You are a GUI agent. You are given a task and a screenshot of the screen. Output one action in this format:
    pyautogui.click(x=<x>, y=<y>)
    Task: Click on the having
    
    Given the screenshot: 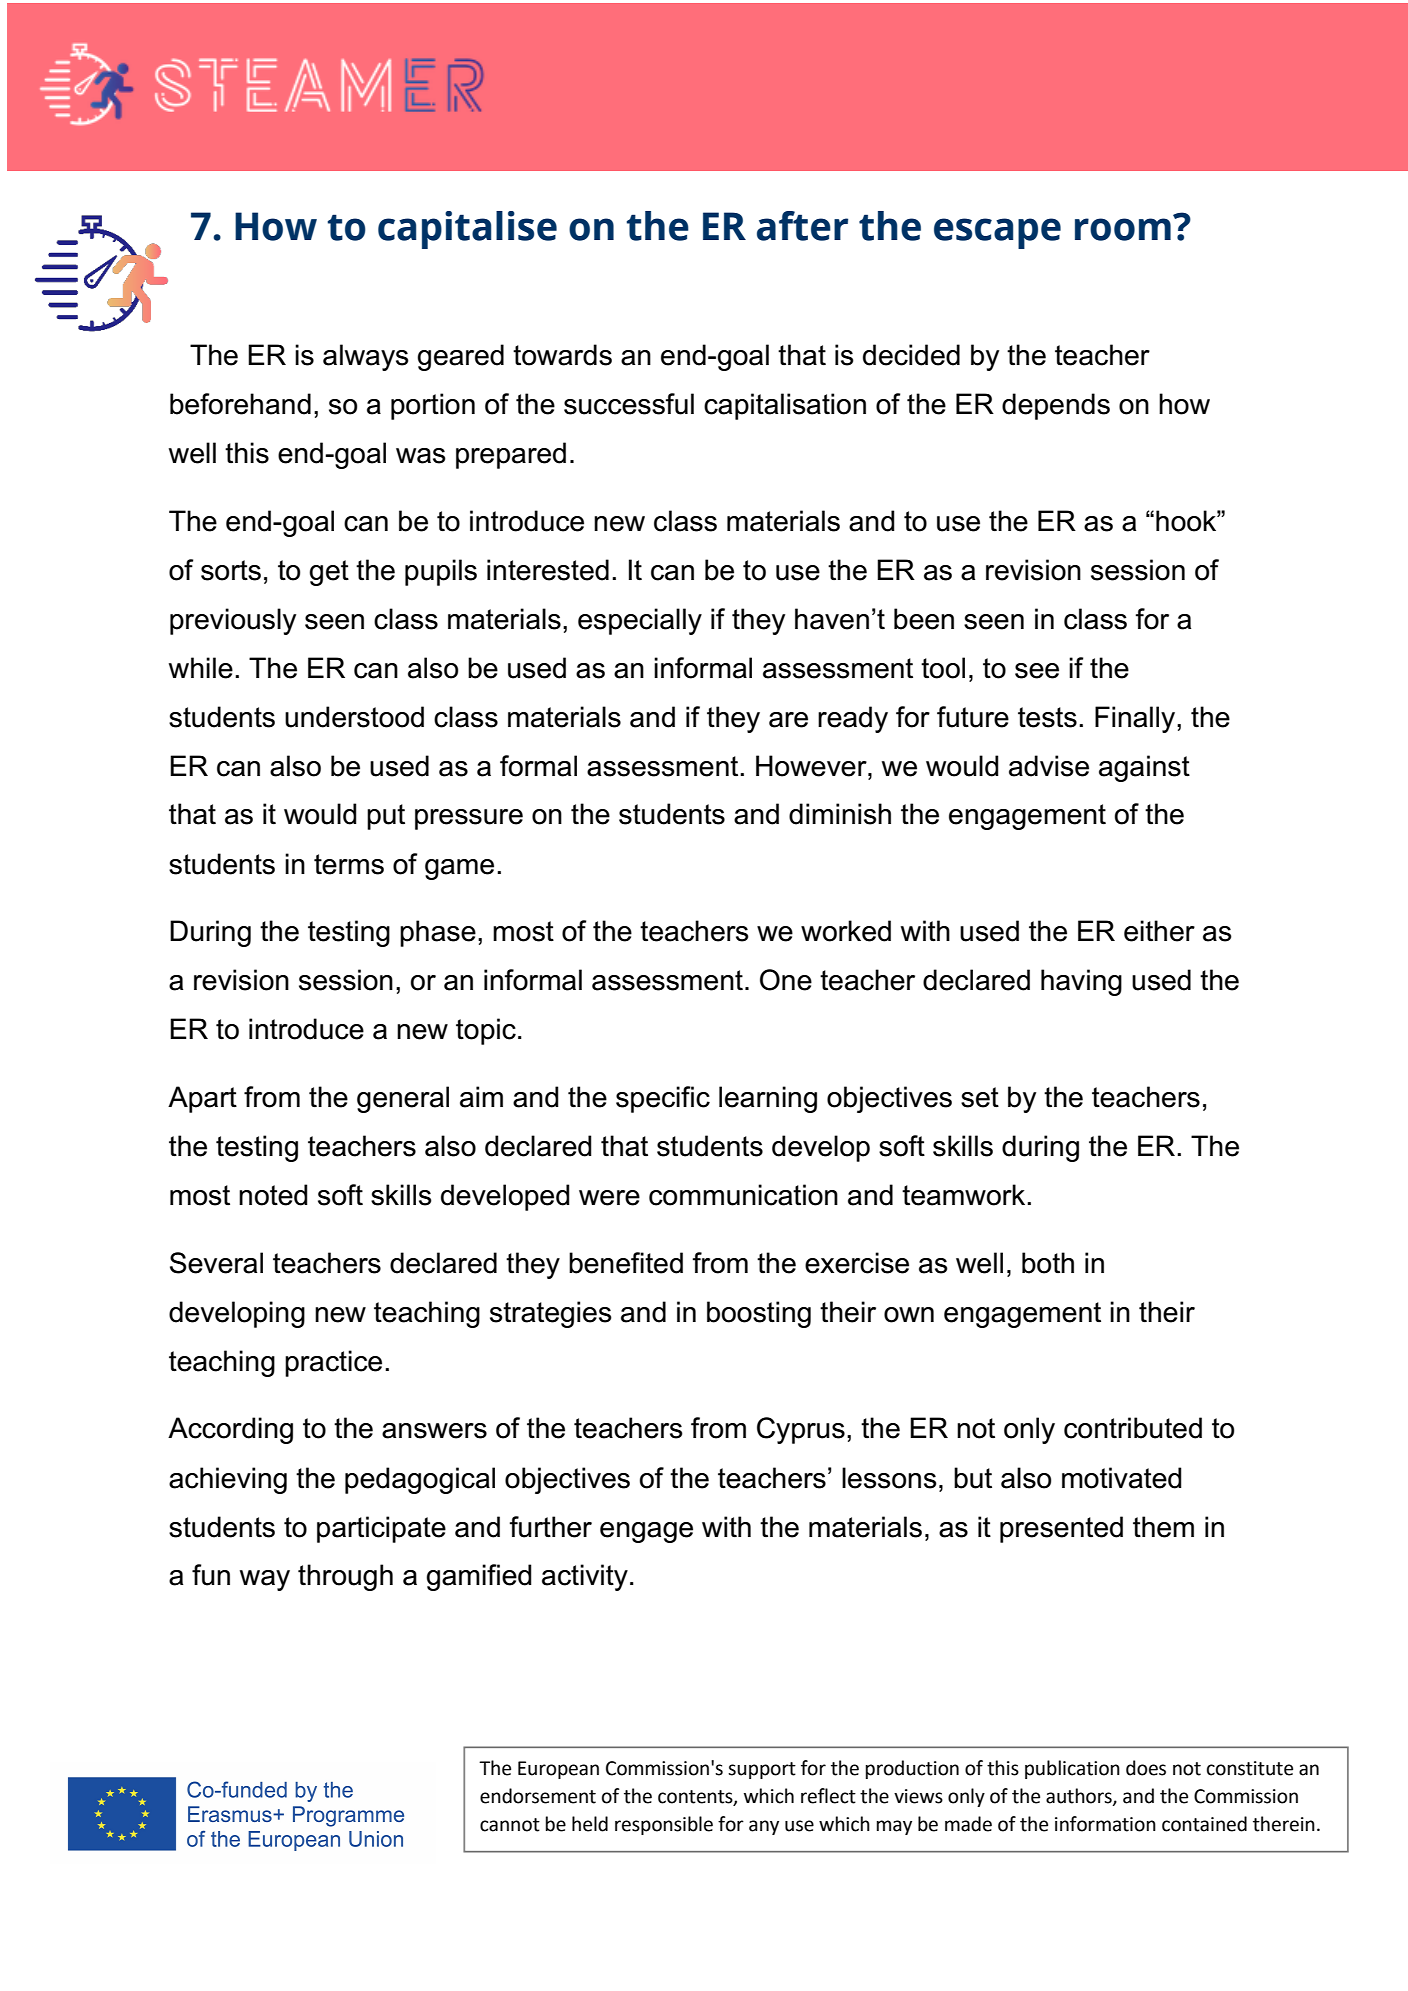 What is the action you would take?
    pyautogui.click(x=1081, y=982)
